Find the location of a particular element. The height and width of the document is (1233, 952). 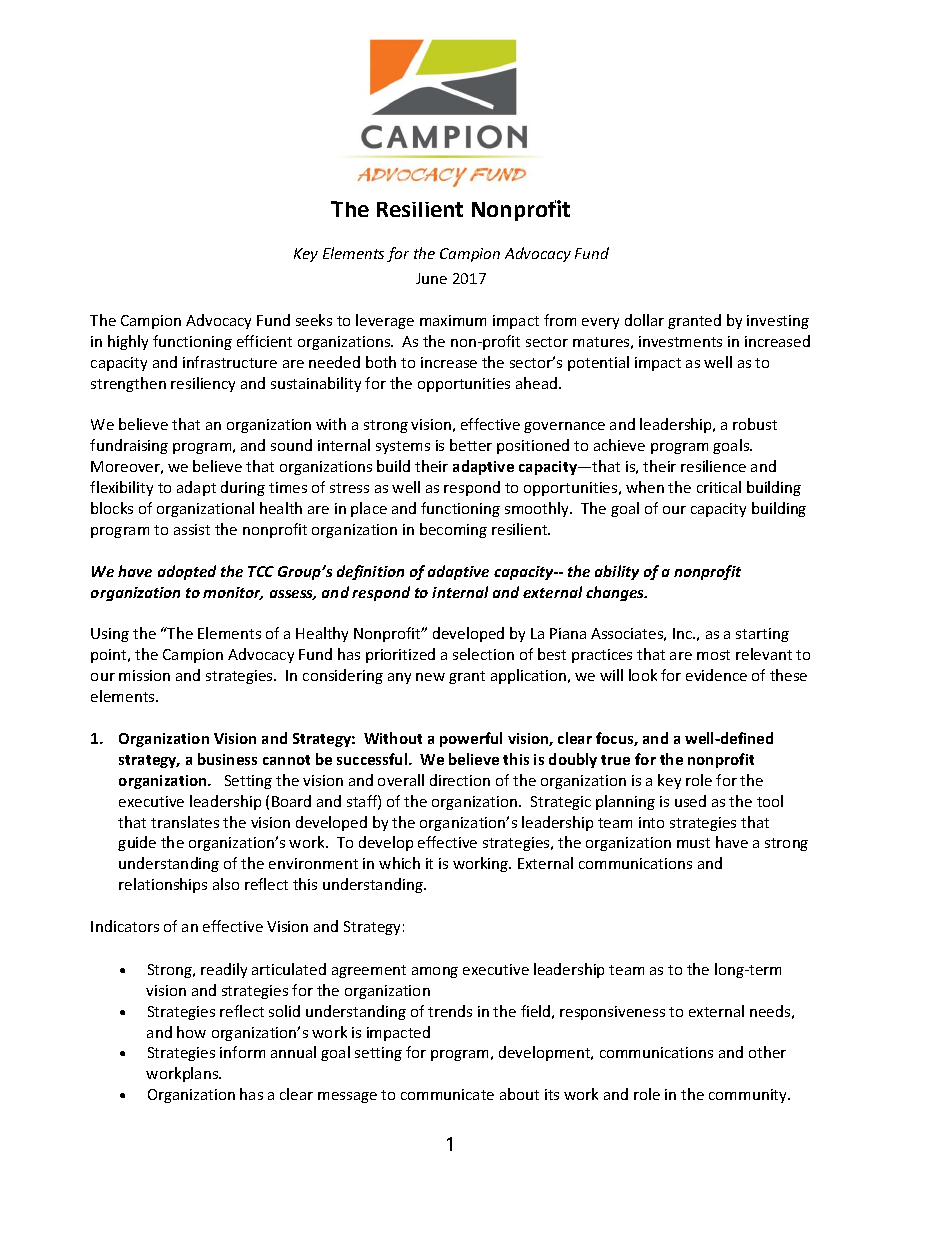

evidence is located at coordinates (716, 675).
